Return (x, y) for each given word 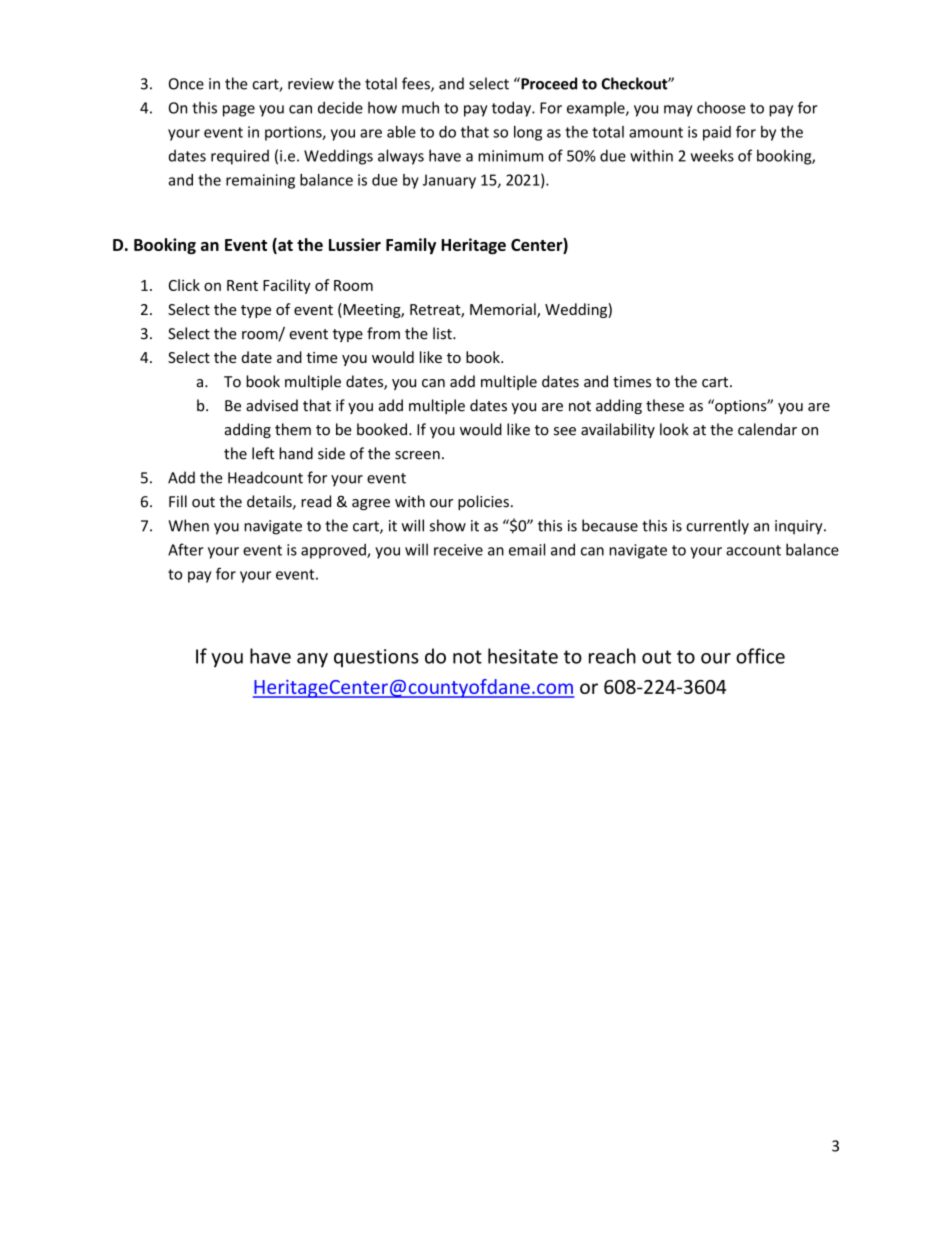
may (678, 111)
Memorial (504, 310)
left (263, 453)
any (312, 660)
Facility (287, 286)
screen (417, 455)
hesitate (523, 656)
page (239, 111)
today (512, 109)
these (665, 405)
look (674, 429)
